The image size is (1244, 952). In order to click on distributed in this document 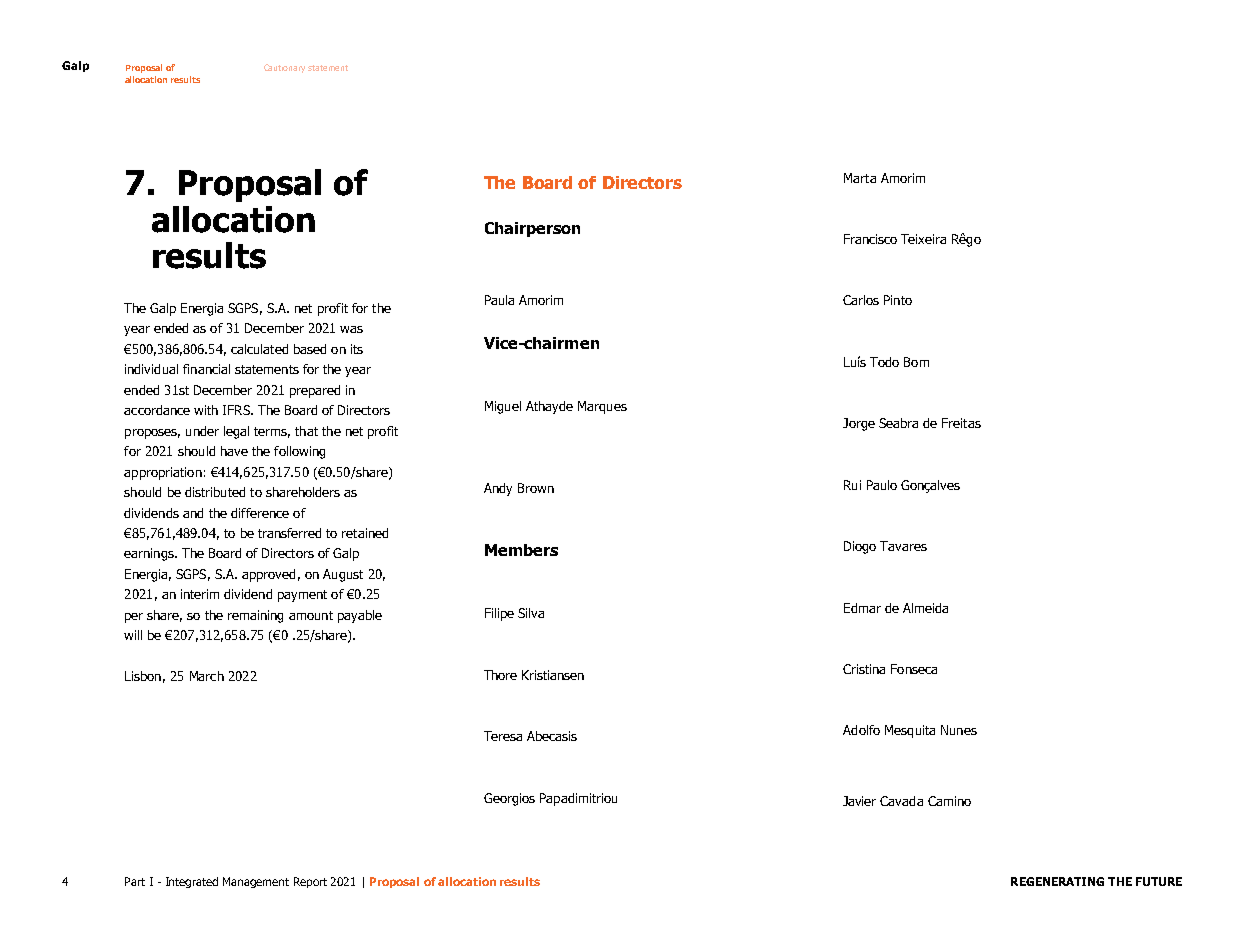, I will do `click(215, 492)`.
